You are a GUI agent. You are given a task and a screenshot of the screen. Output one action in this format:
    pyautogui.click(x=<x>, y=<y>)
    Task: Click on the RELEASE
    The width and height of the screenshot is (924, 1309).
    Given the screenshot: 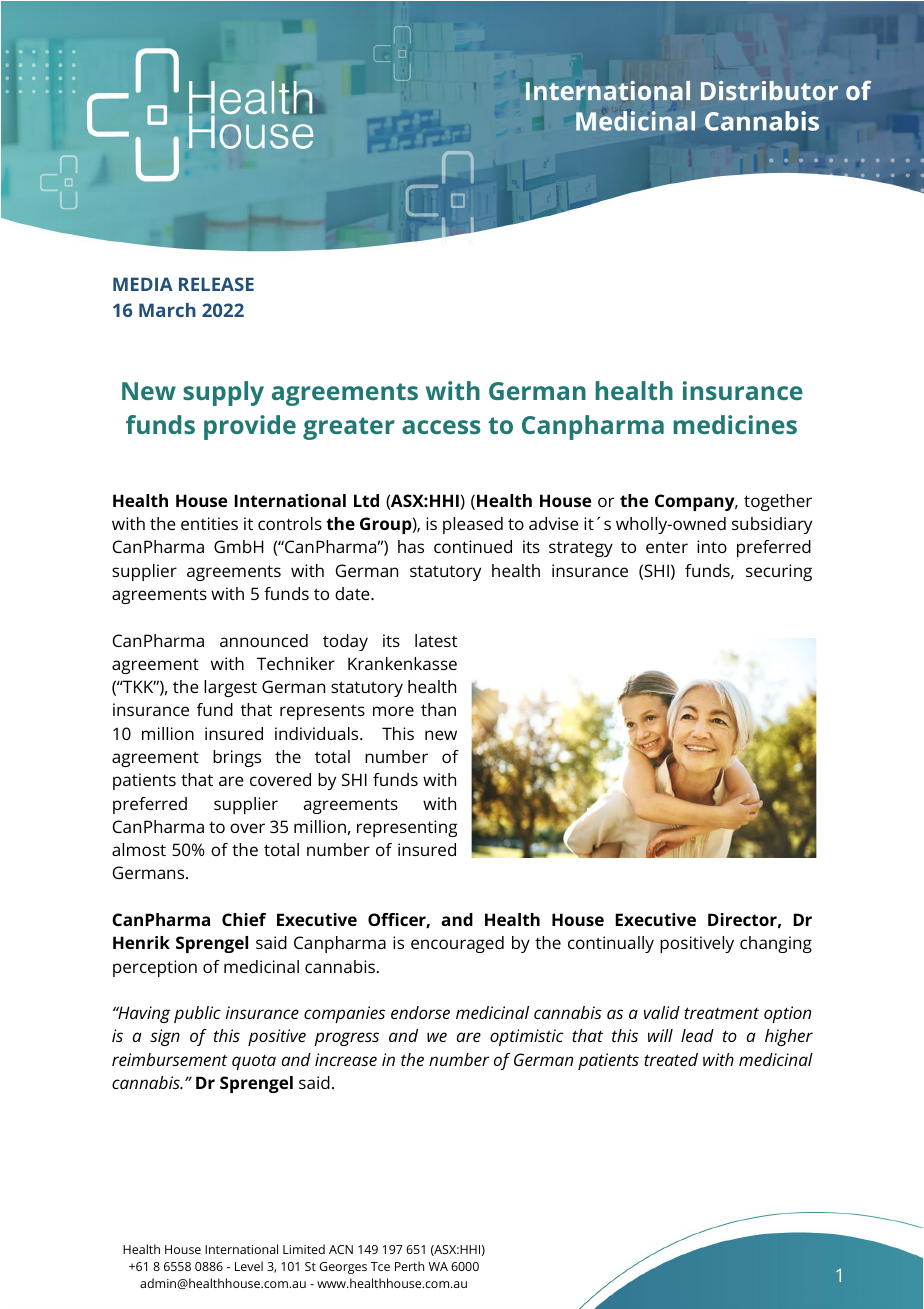 What is the action you would take?
    pyautogui.click(x=216, y=284)
